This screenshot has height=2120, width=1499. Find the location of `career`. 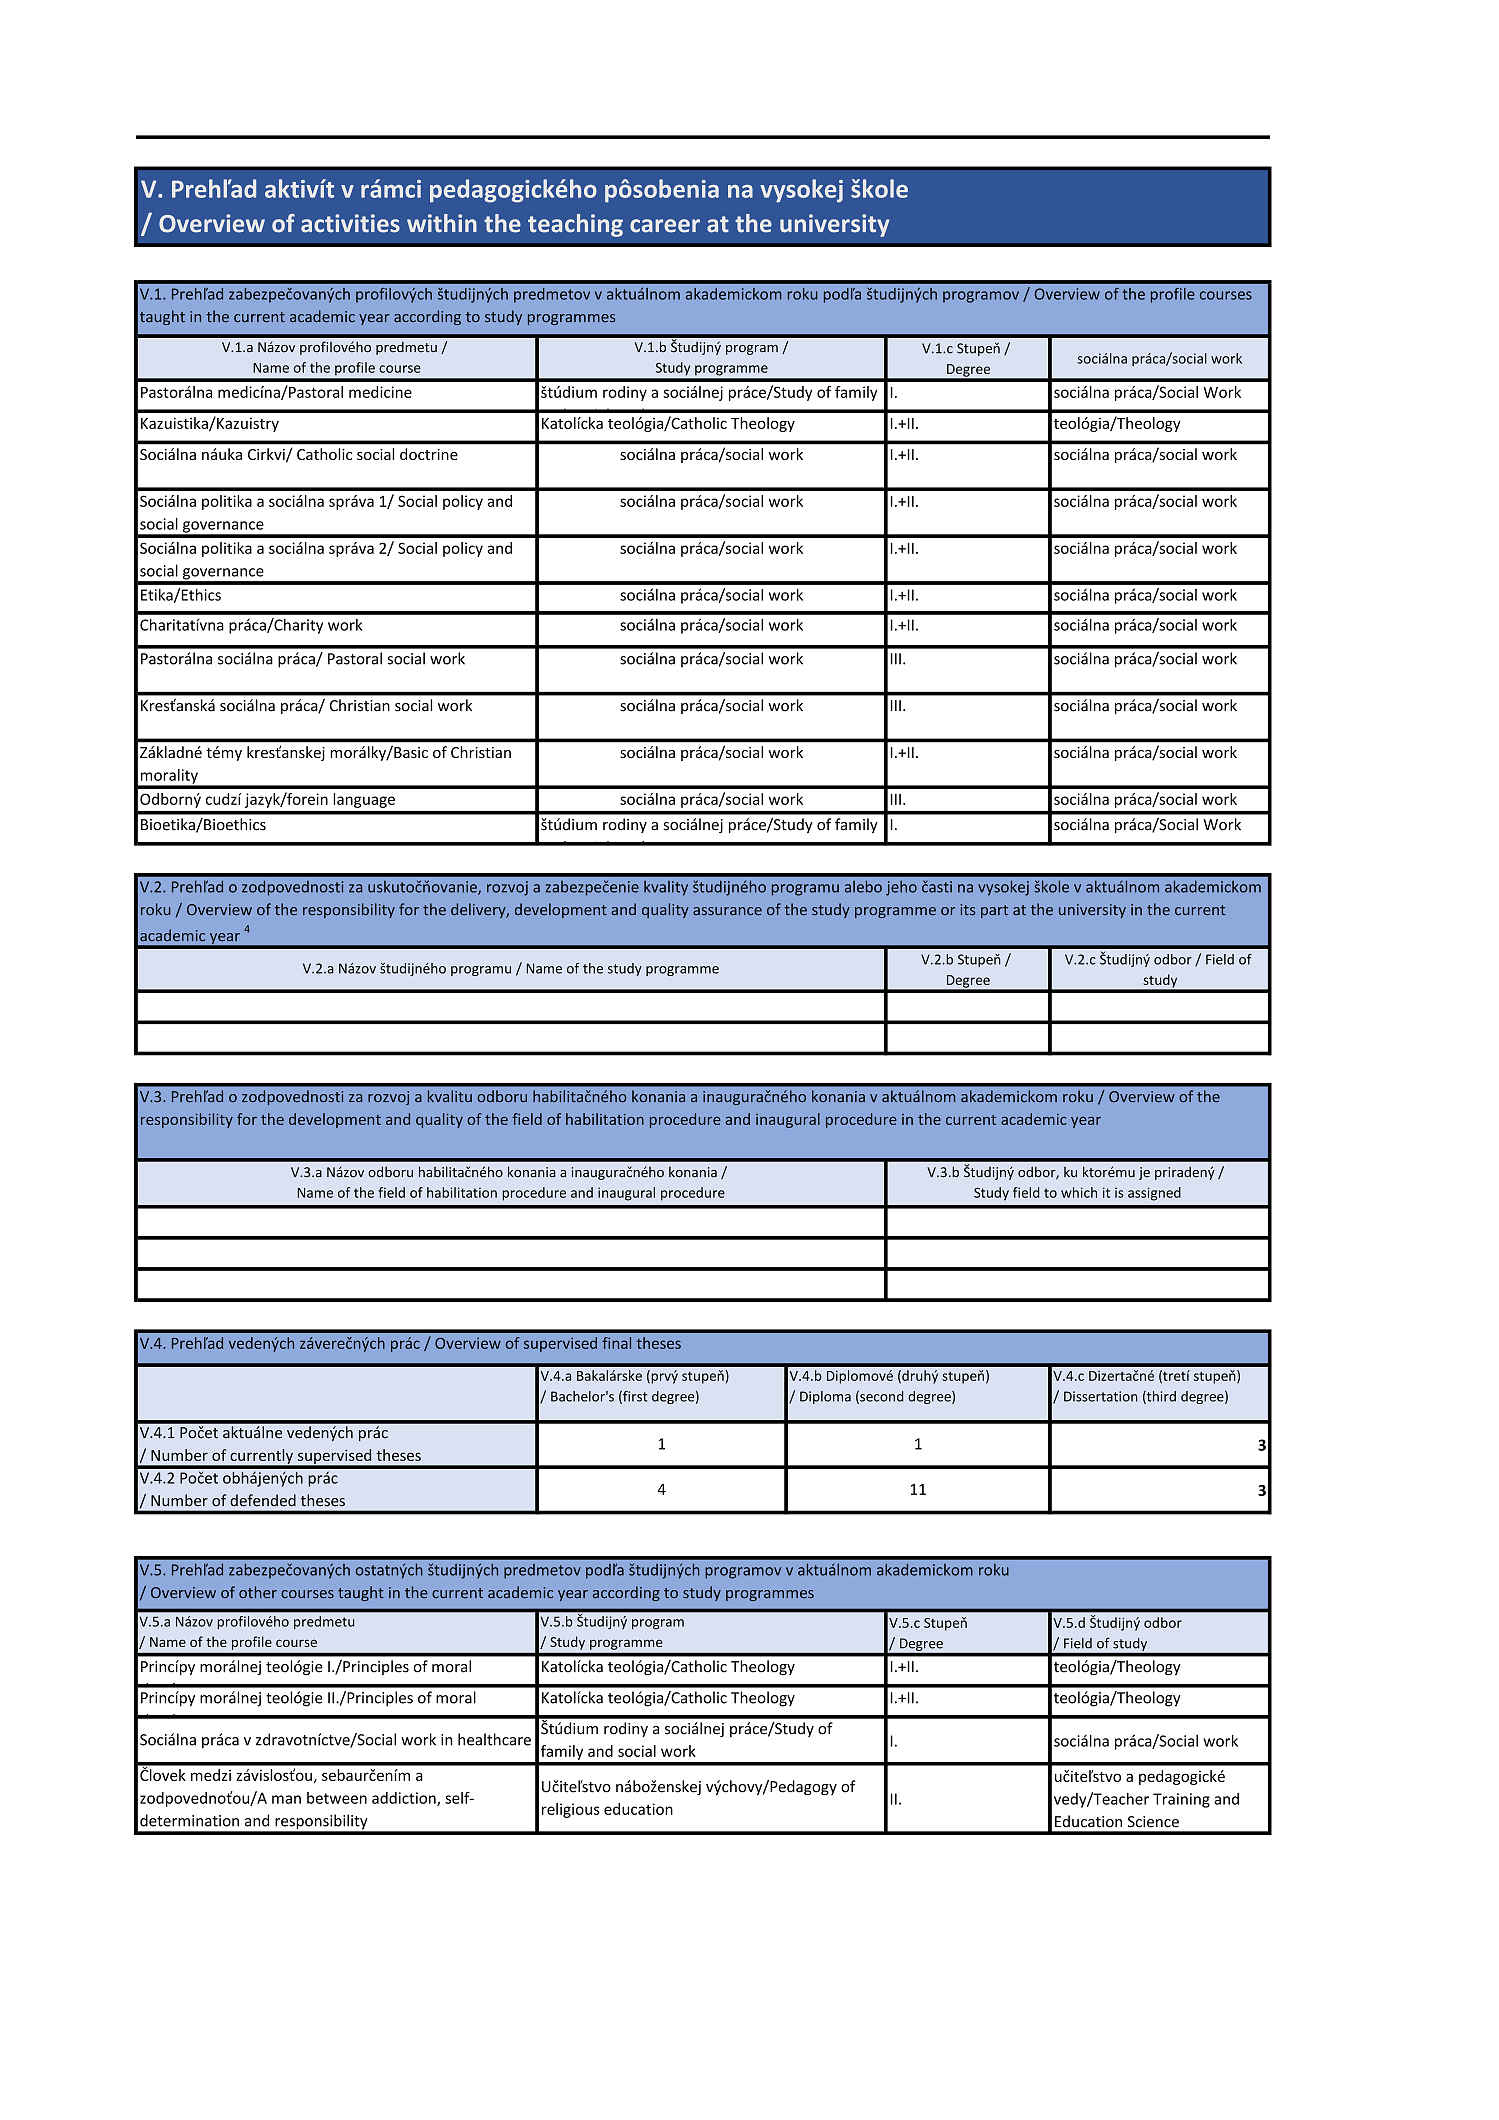

career is located at coordinates (665, 226).
